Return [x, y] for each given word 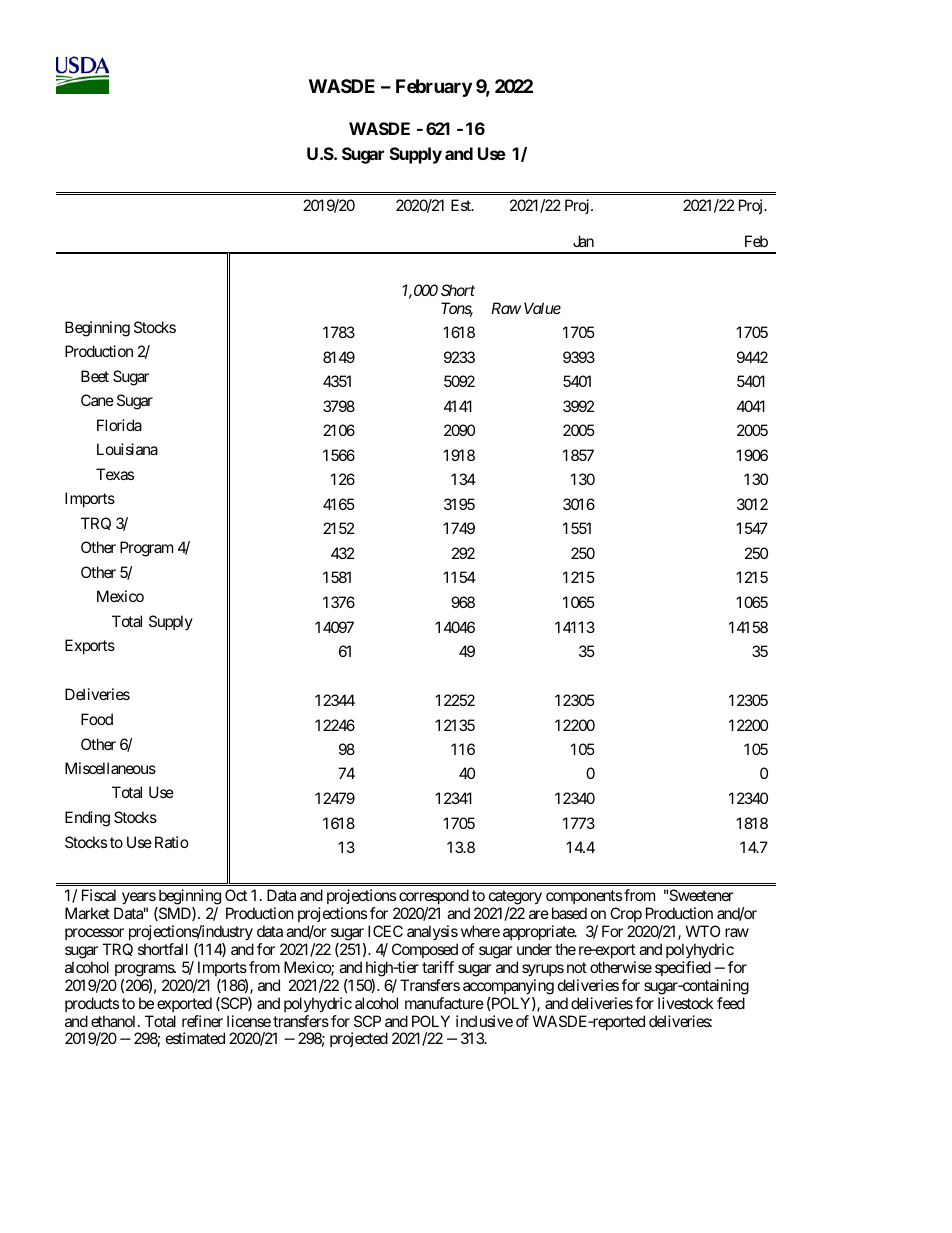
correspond [433, 898]
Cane [97, 400]
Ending [87, 819]
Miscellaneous [110, 768]
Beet [95, 376]
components [584, 899]
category [514, 899]
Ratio [172, 842]
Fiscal [99, 895]
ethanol [115, 1021]
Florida [119, 425]
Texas [115, 474]
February [434, 88]
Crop [625, 916]
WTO [703, 931]
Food [97, 719]
